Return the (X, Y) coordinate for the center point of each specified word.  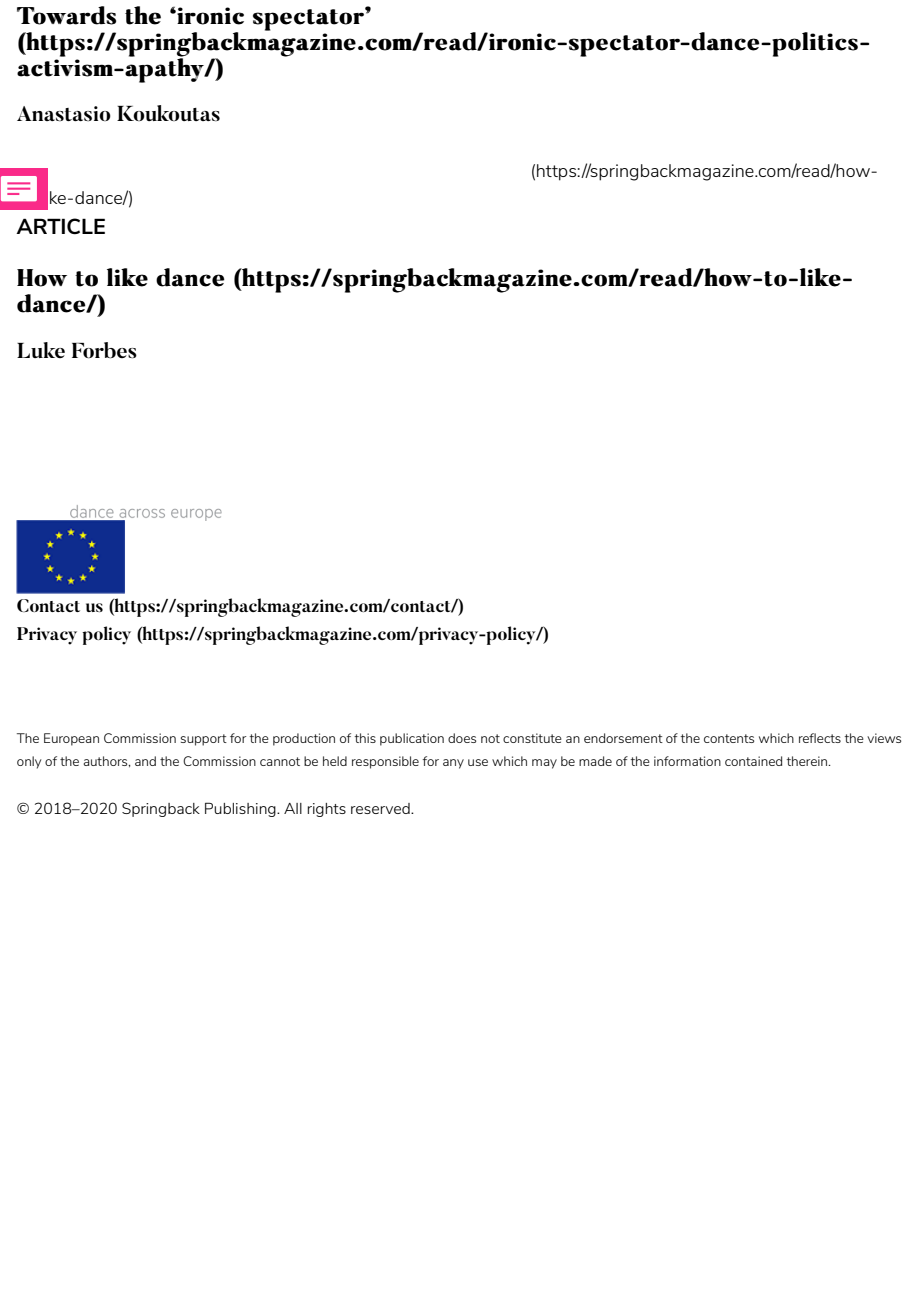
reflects (820, 738)
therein (808, 761)
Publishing (241, 809)
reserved (381, 808)
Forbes (104, 350)
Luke (41, 350)
